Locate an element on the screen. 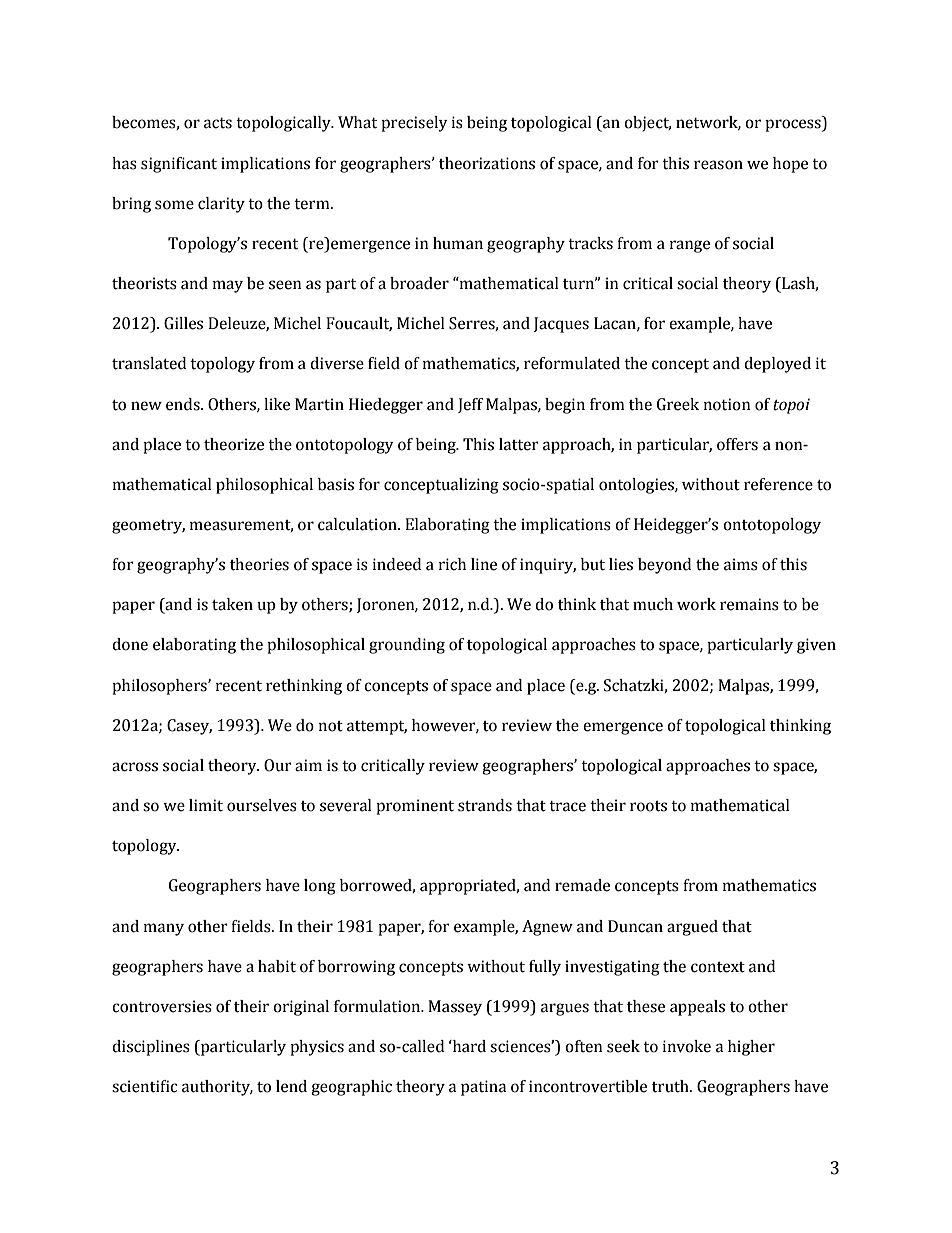 This screenshot has height=1233, width=952. strands is located at coordinates (485, 805).
